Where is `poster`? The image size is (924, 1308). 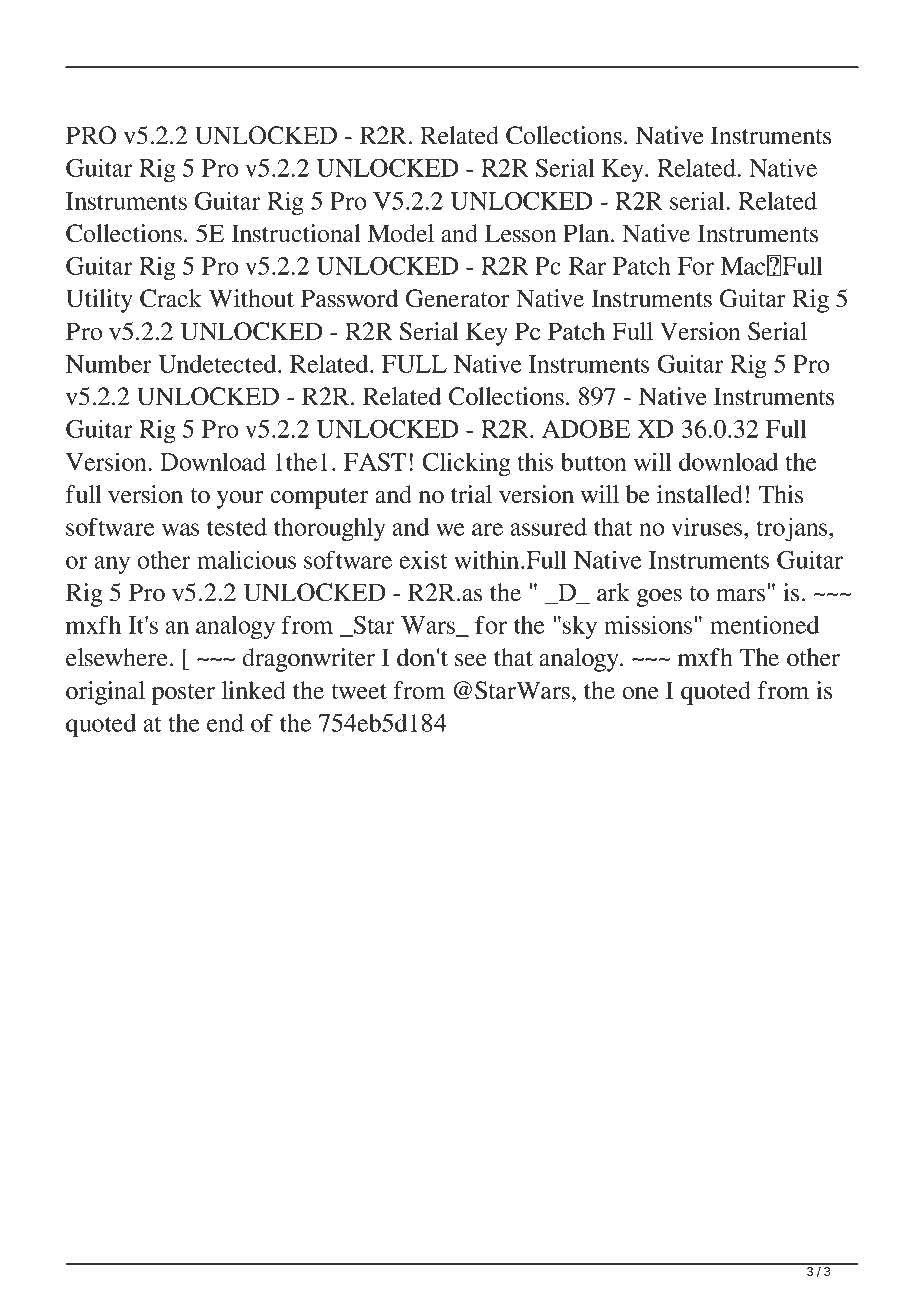 poster is located at coordinates (183, 694).
